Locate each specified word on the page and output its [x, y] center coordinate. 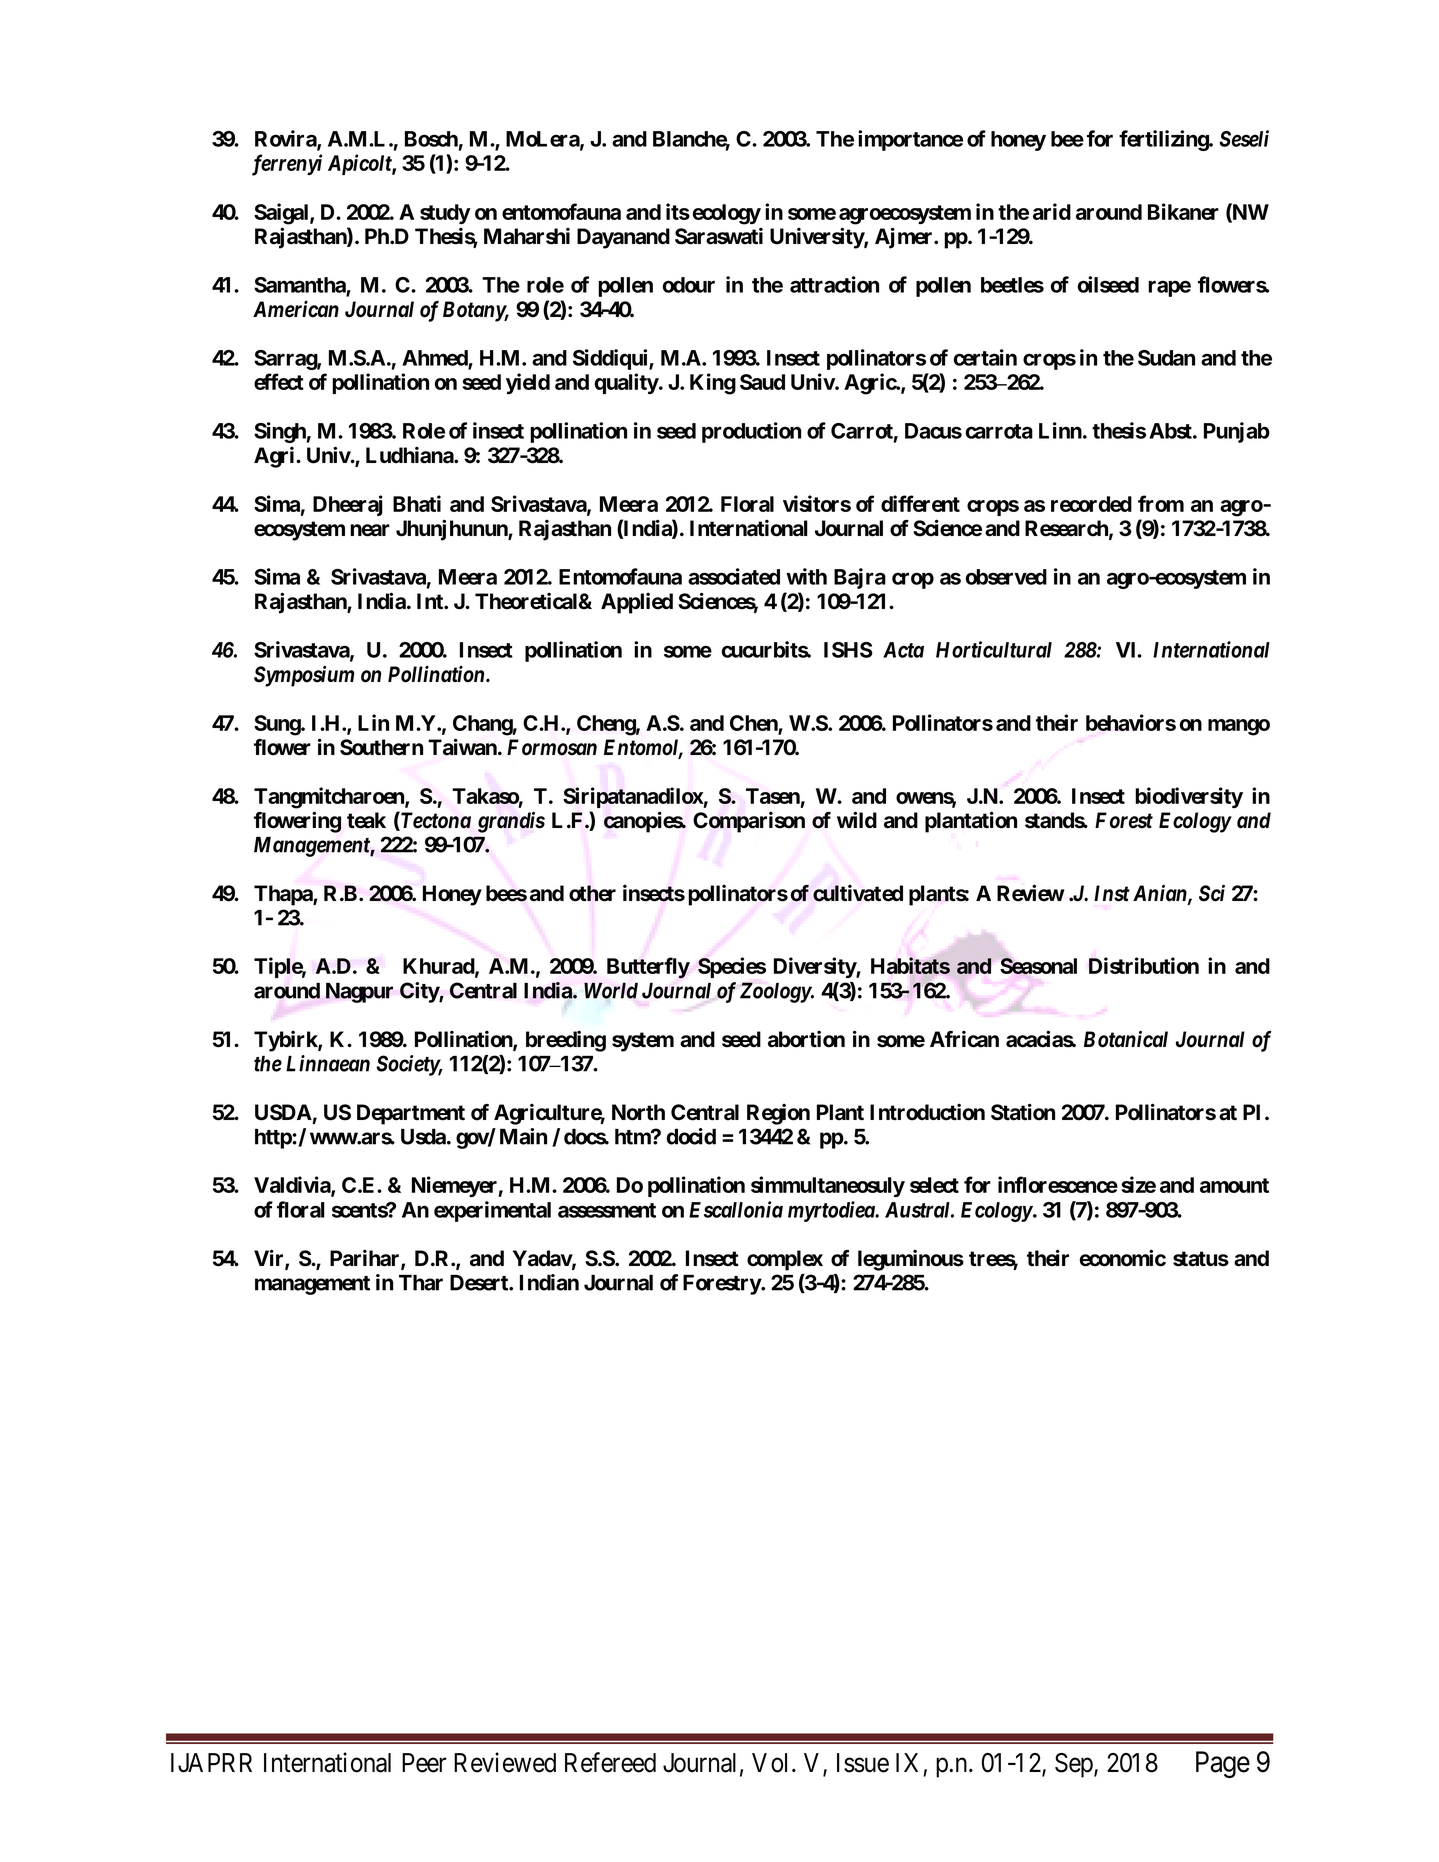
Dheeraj [348, 505]
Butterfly [648, 968]
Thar [421, 1283]
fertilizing [1164, 140]
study [445, 214]
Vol [769, 1763]
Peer [424, 1763]
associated [734, 576]
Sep [1075, 1765]
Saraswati [719, 236]
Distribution [1144, 965]
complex [785, 1260]
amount [1234, 1185]
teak [366, 820]
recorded [1091, 504]
